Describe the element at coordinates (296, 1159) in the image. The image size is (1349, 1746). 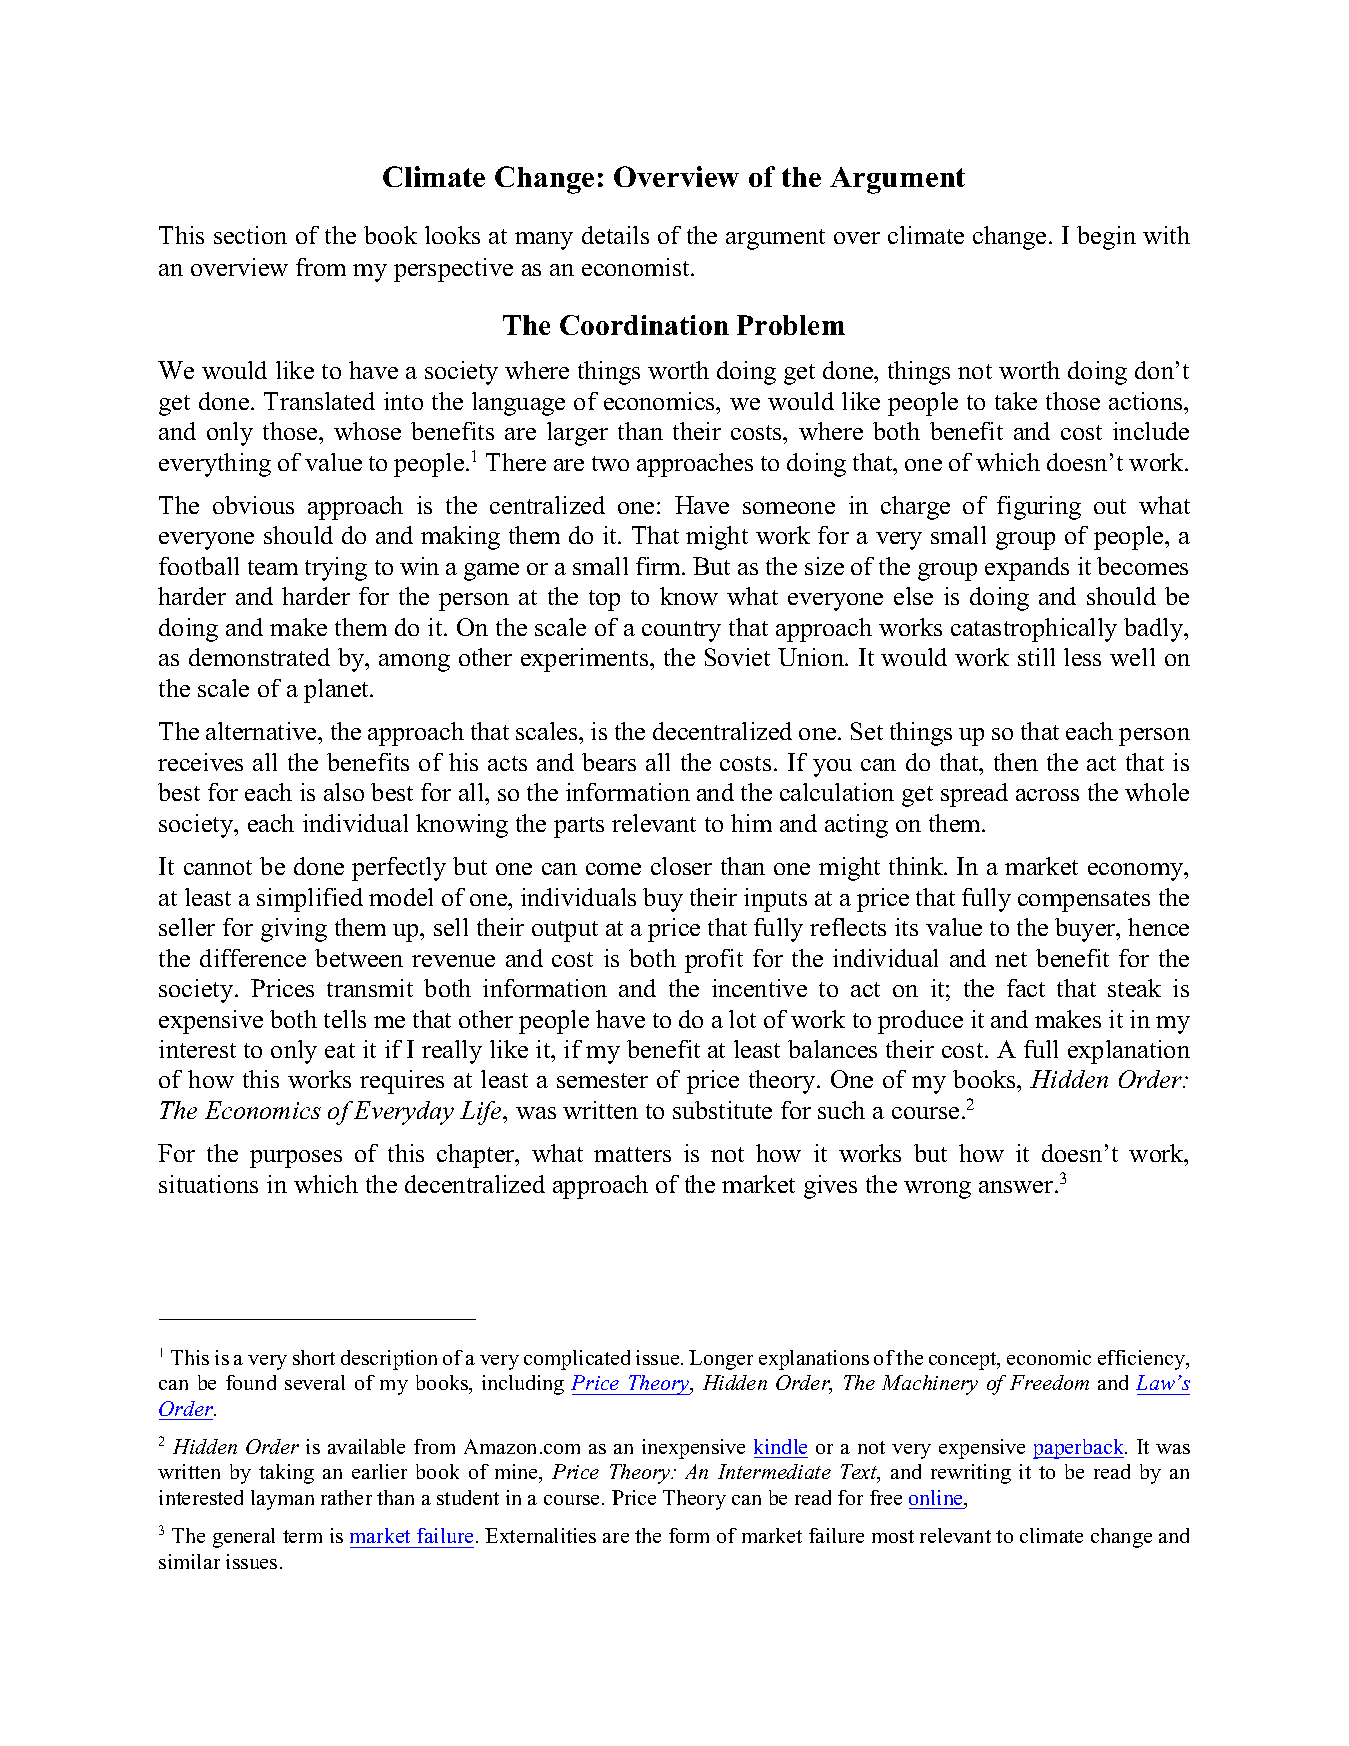
I see `purposes` at that location.
